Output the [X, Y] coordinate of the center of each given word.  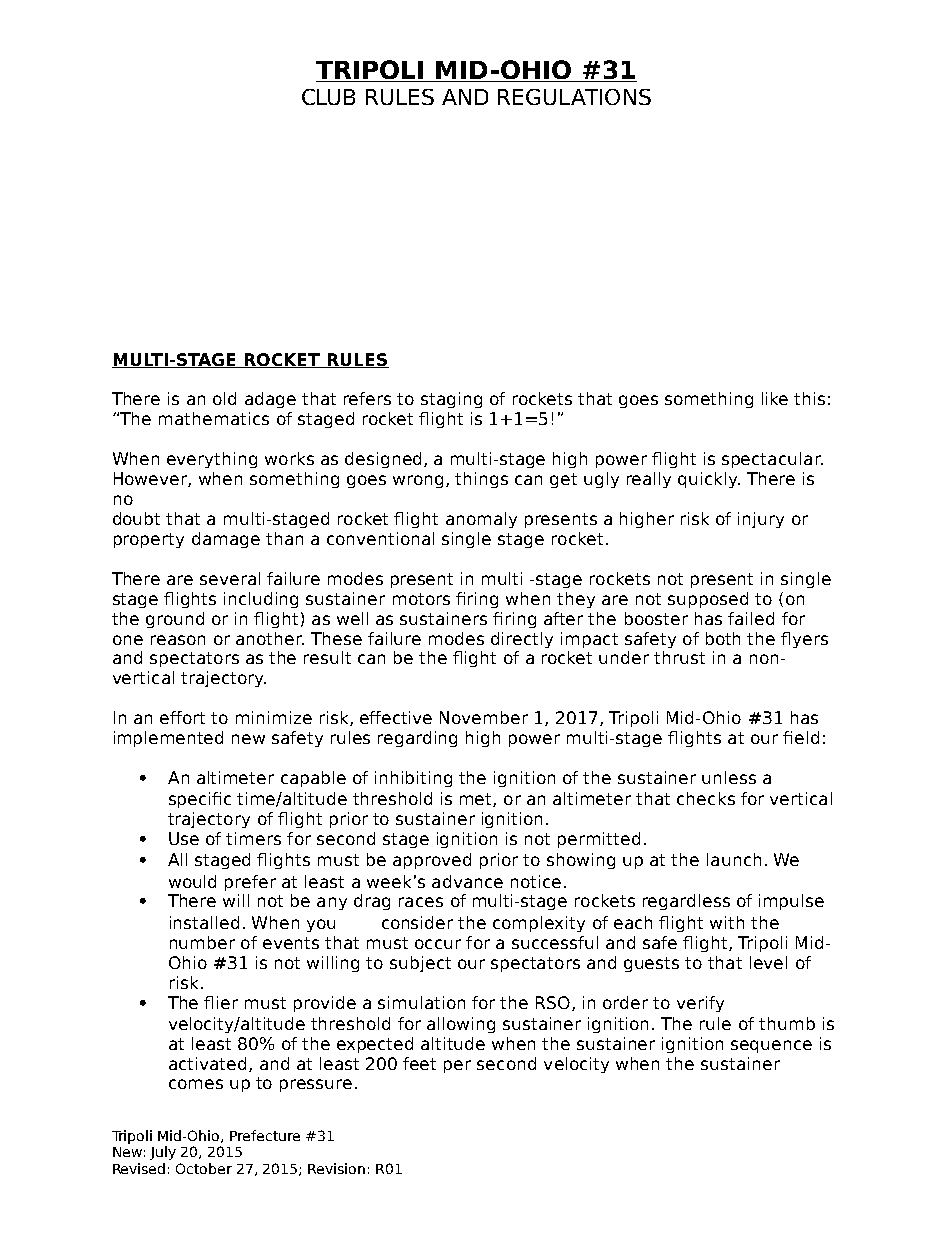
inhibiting [413, 779]
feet [419, 1063]
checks [706, 798]
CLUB [328, 97]
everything [212, 460]
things [481, 480]
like [775, 398]
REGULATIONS [574, 97]
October [204, 1168]
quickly [709, 480]
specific [200, 800]
